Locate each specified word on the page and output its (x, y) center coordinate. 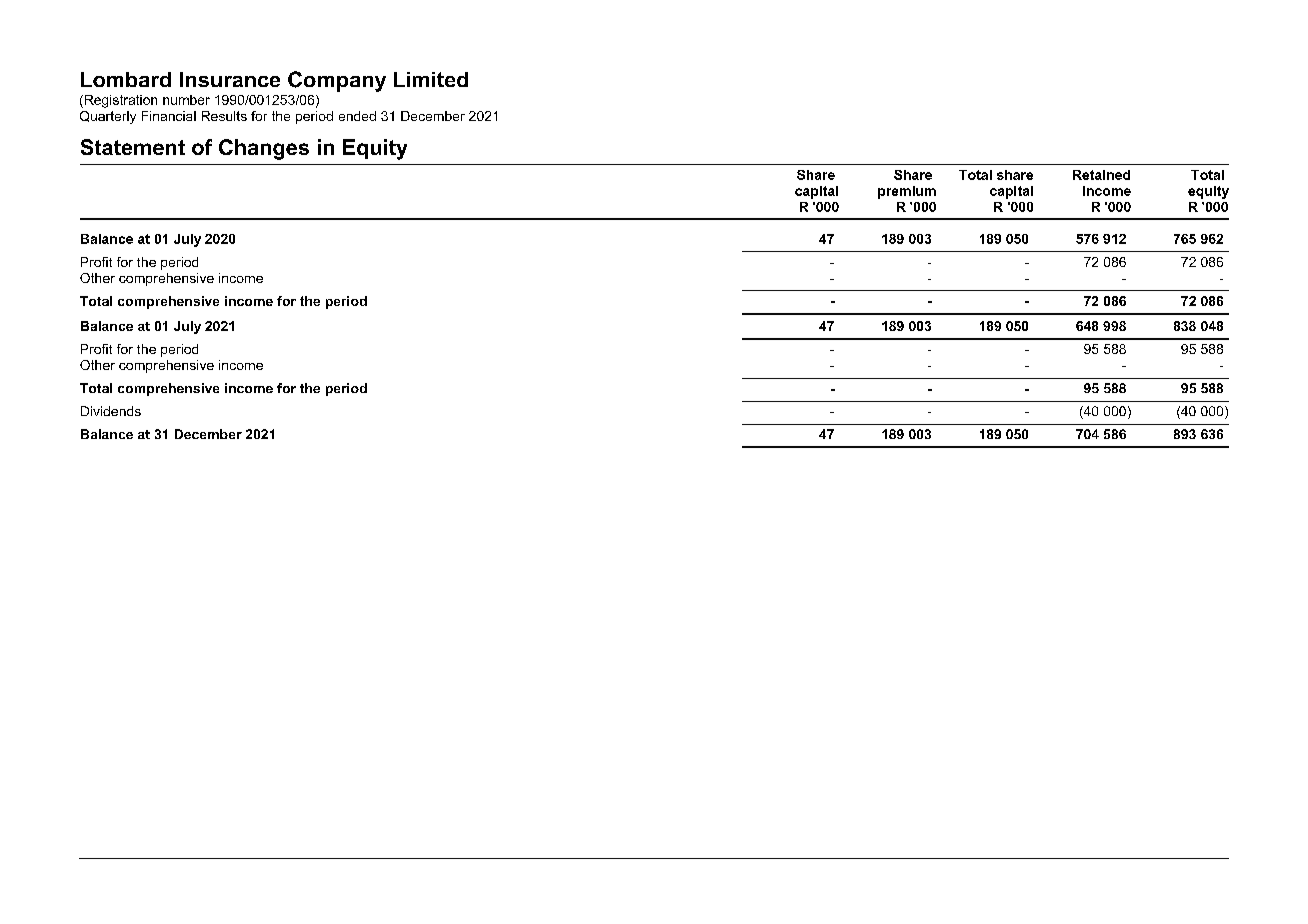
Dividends (111, 411)
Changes (264, 149)
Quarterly (108, 117)
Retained (1101, 175)
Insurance (230, 79)
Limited (431, 79)
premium (907, 192)
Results (224, 116)
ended (357, 116)
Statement (133, 147)
